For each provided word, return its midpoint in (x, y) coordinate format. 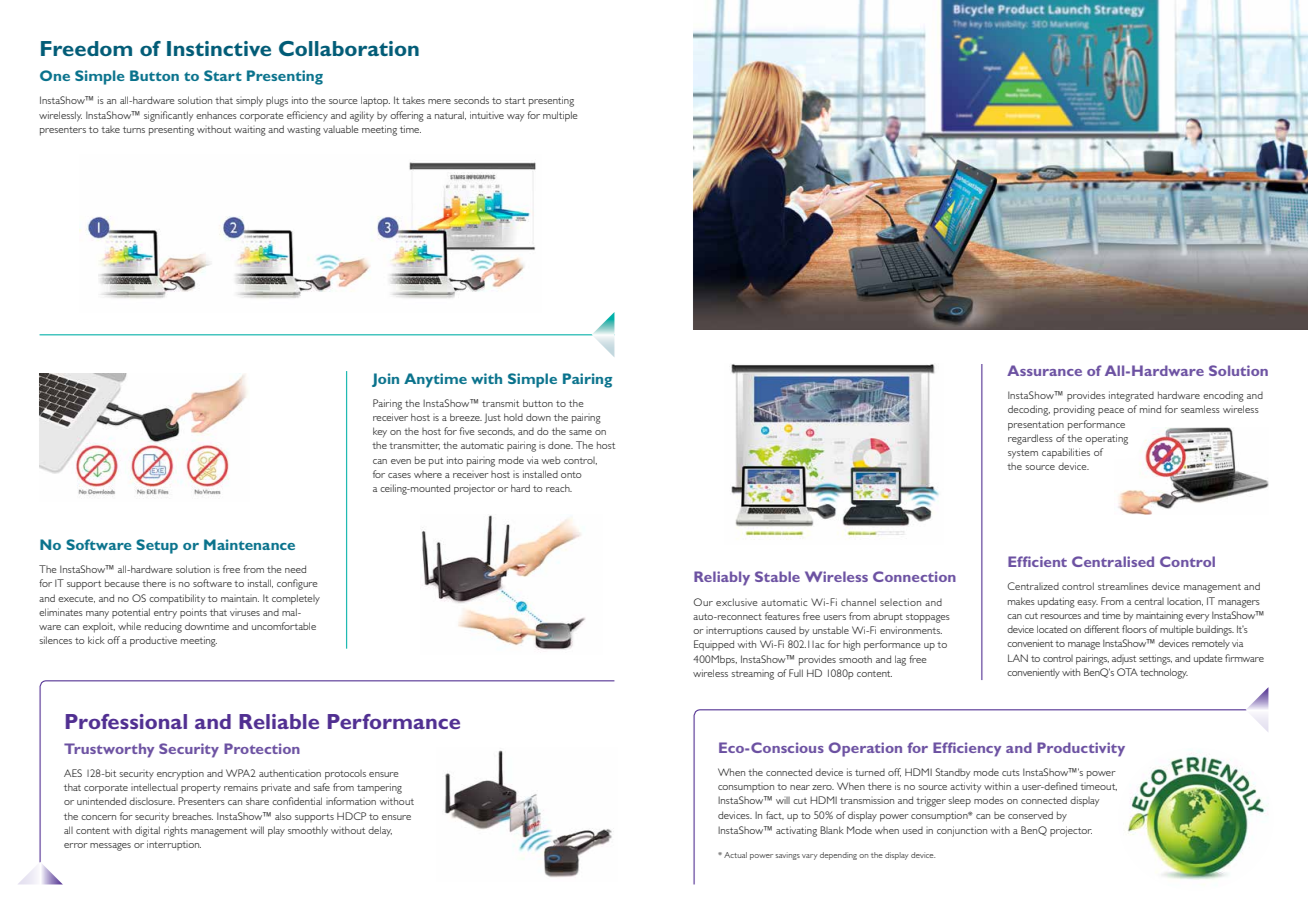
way (515, 118)
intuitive (487, 115)
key (380, 432)
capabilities (1066, 453)
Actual (735, 855)
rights (176, 831)
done (560, 445)
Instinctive (219, 48)
